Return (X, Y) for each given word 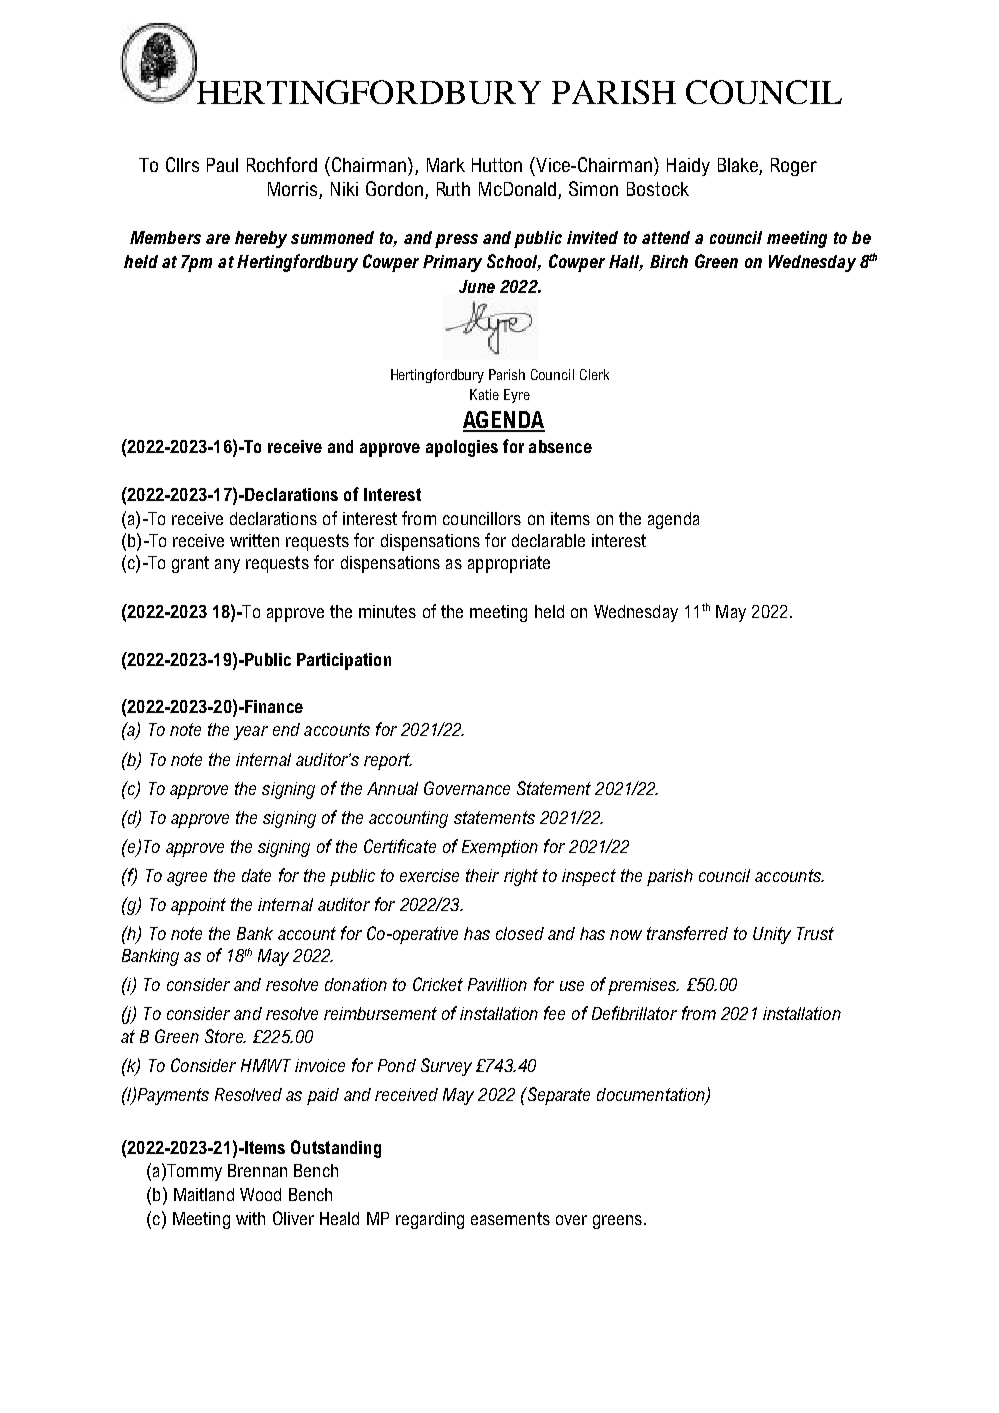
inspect (589, 877)
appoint (198, 906)
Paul (222, 165)
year (251, 733)
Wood (260, 1194)
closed (520, 933)
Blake (738, 165)
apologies (462, 448)
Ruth (453, 189)
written (254, 540)
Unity (772, 935)
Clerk (594, 374)
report (388, 761)
